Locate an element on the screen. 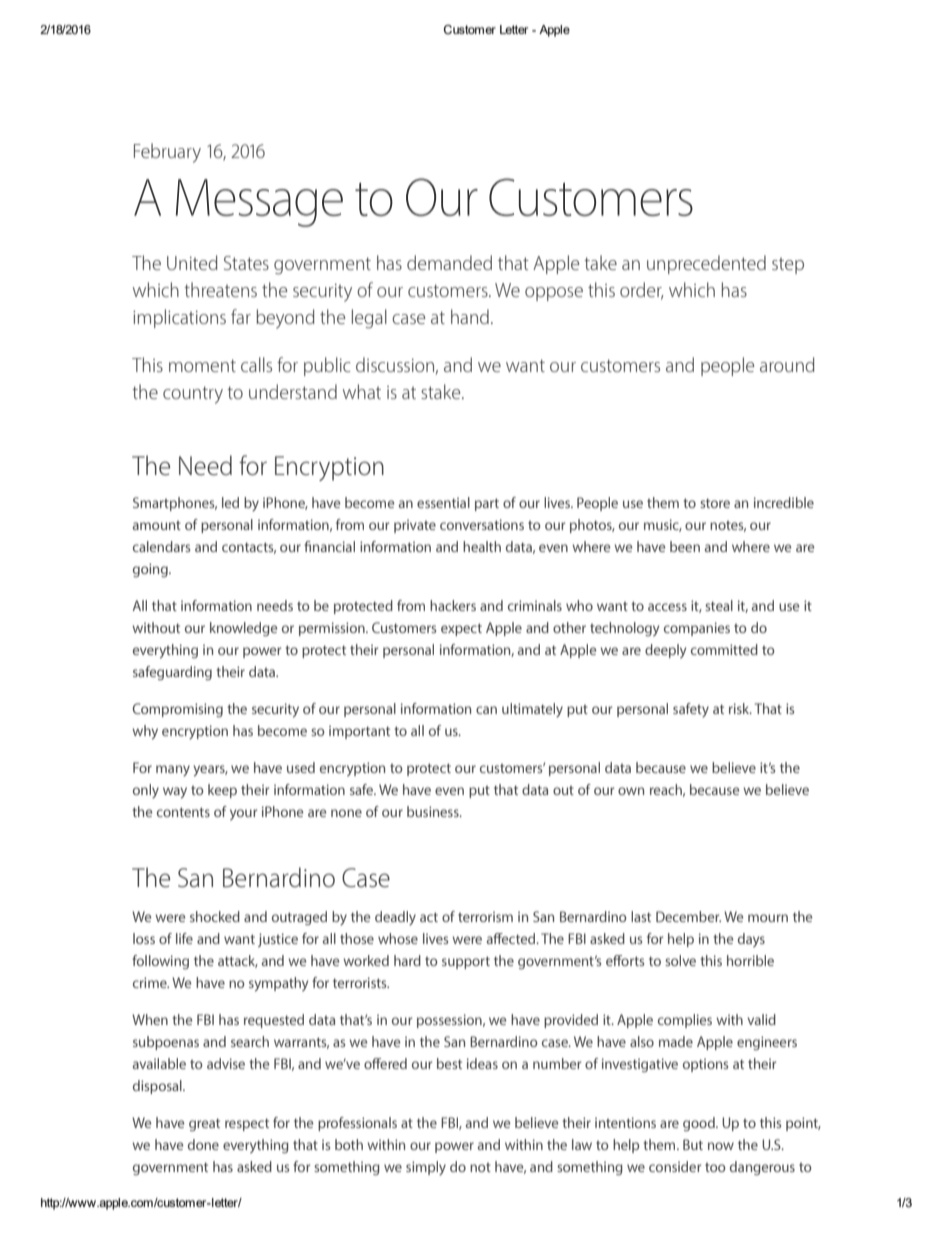 This screenshot has height=1233, width=952. expect is located at coordinates (461, 629).
